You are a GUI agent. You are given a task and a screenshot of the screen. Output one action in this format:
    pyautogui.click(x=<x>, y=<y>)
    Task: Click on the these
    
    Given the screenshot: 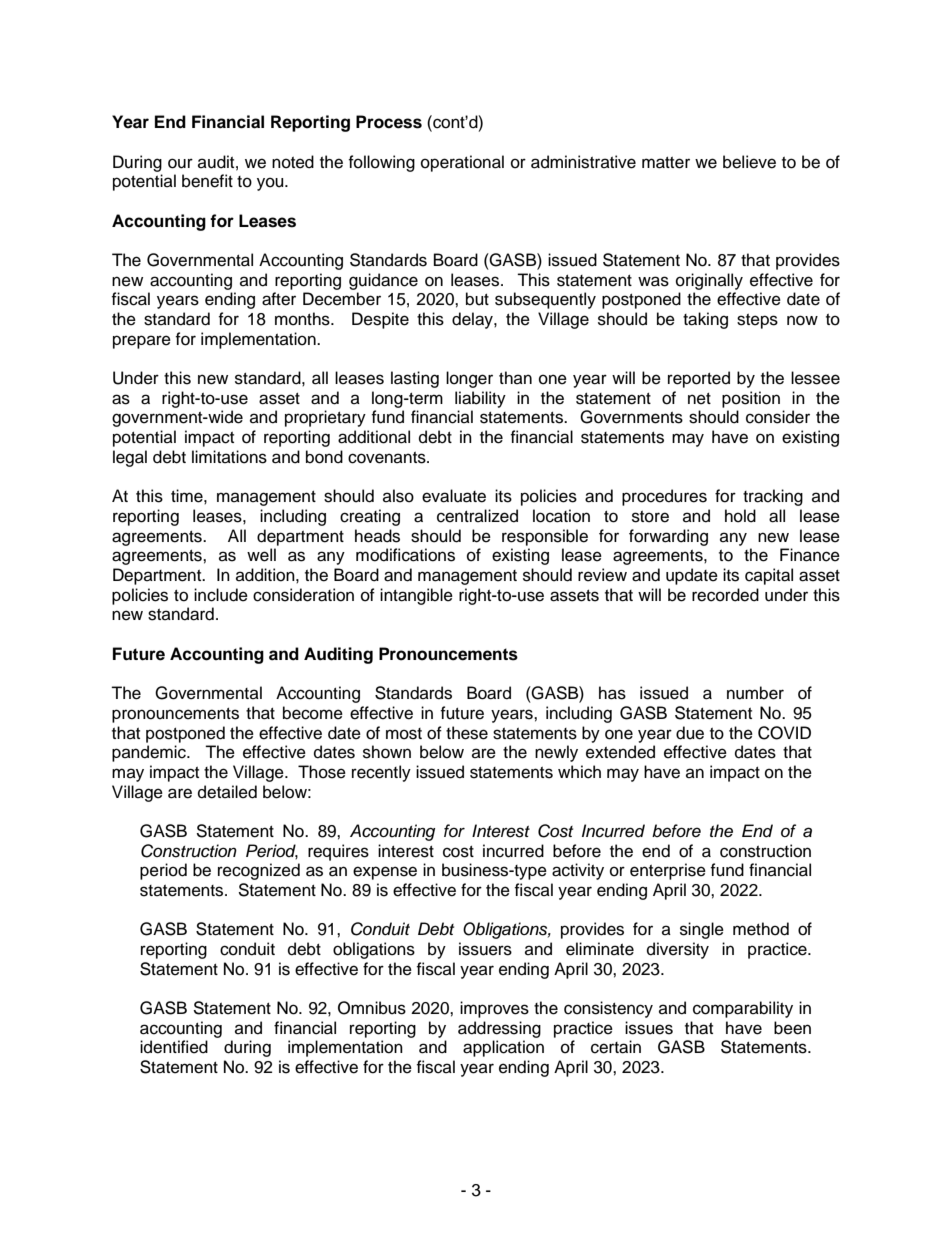 What is the action you would take?
    pyautogui.click(x=467, y=733)
